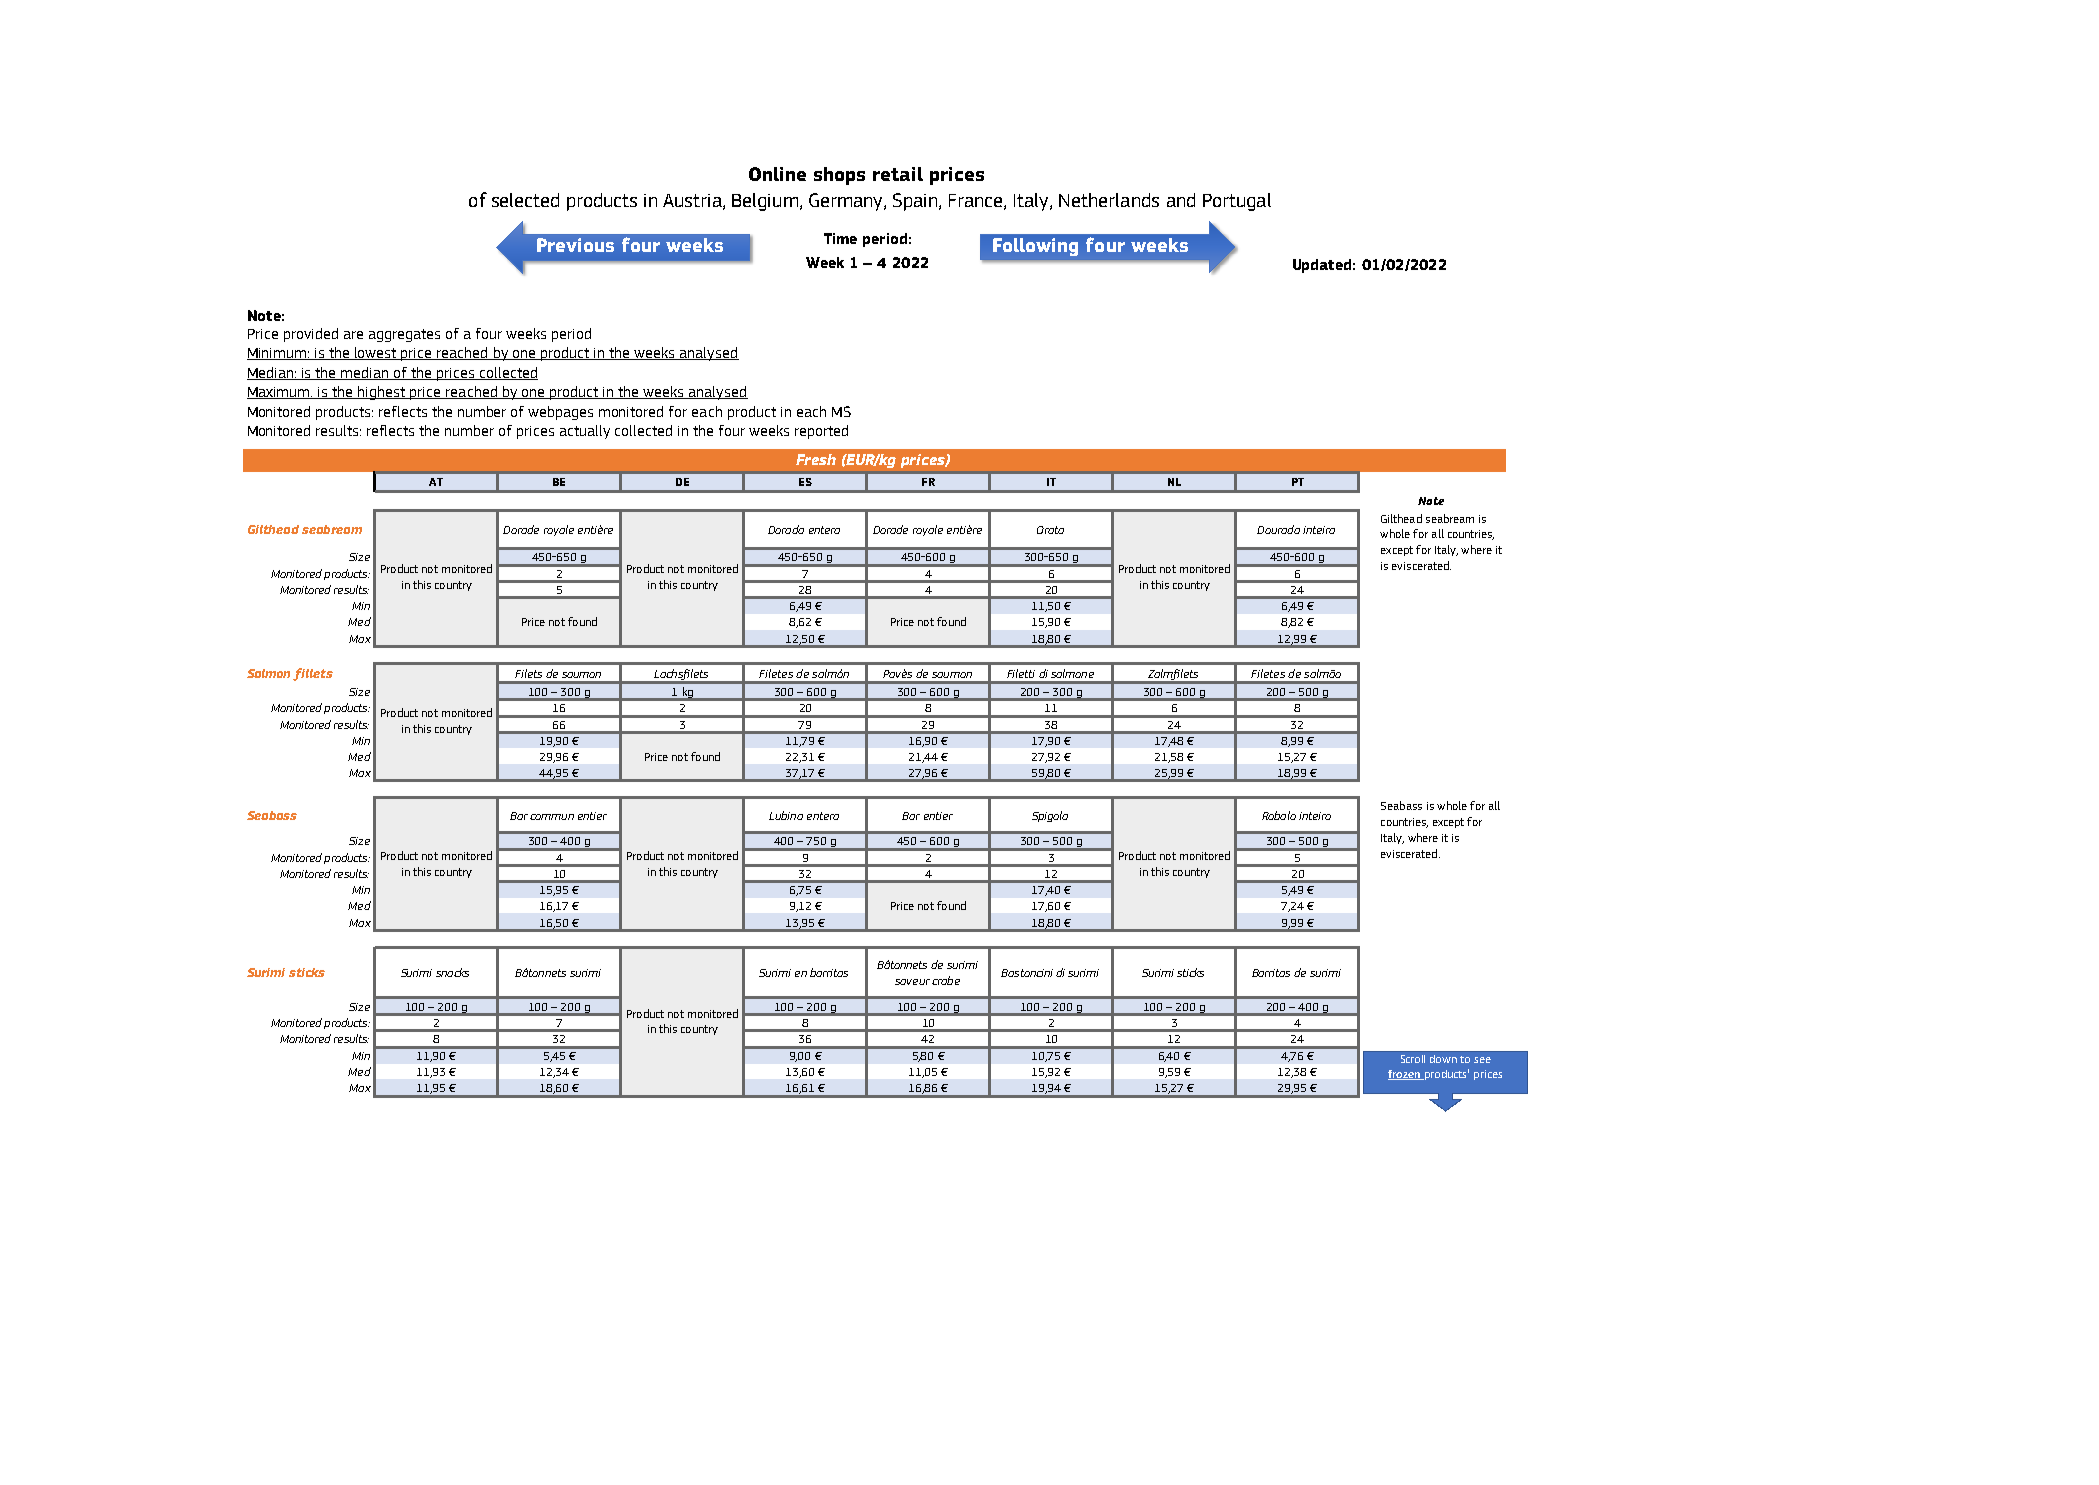 This screenshot has height=1485, width=2099. What do you see at coordinates (525, 200) in the screenshot?
I see `selected` at bounding box center [525, 200].
